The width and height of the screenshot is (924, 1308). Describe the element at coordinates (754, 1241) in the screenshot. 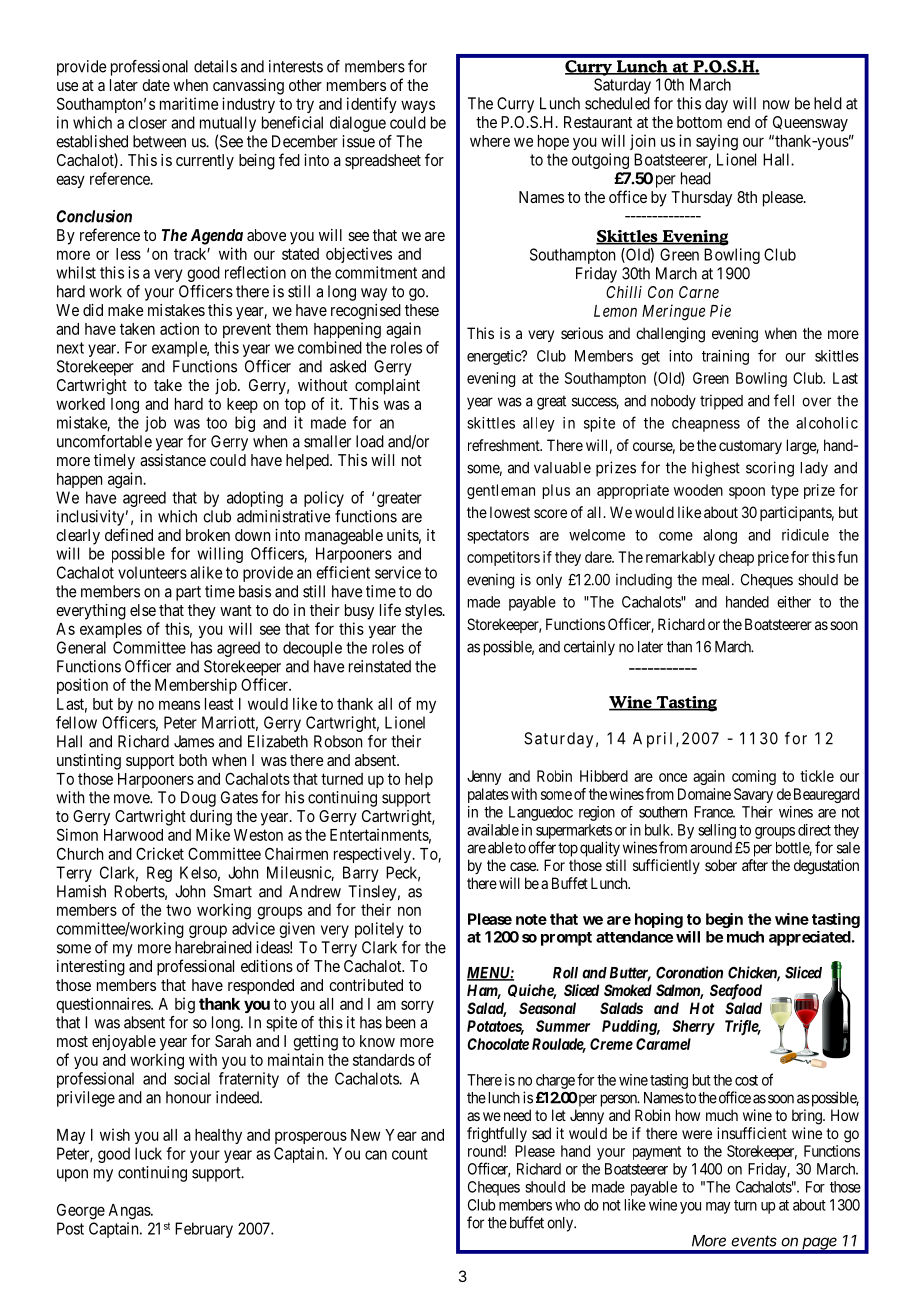

I see `events` at that location.
